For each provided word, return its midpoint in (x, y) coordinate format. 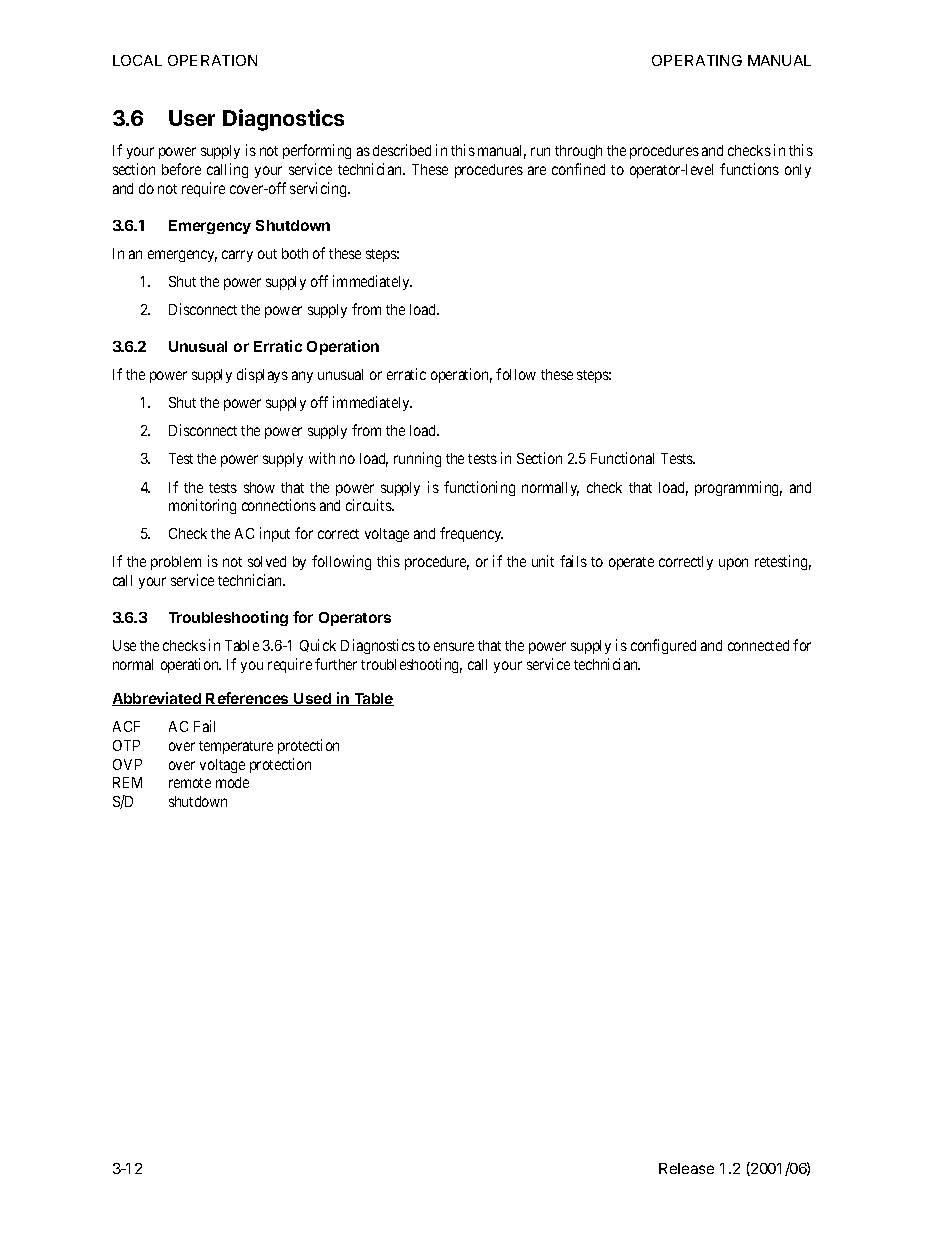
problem (176, 563)
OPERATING (697, 60)
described (402, 150)
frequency (471, 534)
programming (738, 488)
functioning (479, 488)
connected (758, 645)
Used (312, 699)
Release (686, 1168)
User (192, 118)
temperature (236, 747)
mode (232, 782)
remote (190, 783)
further (336, 664)
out (267, 254)
